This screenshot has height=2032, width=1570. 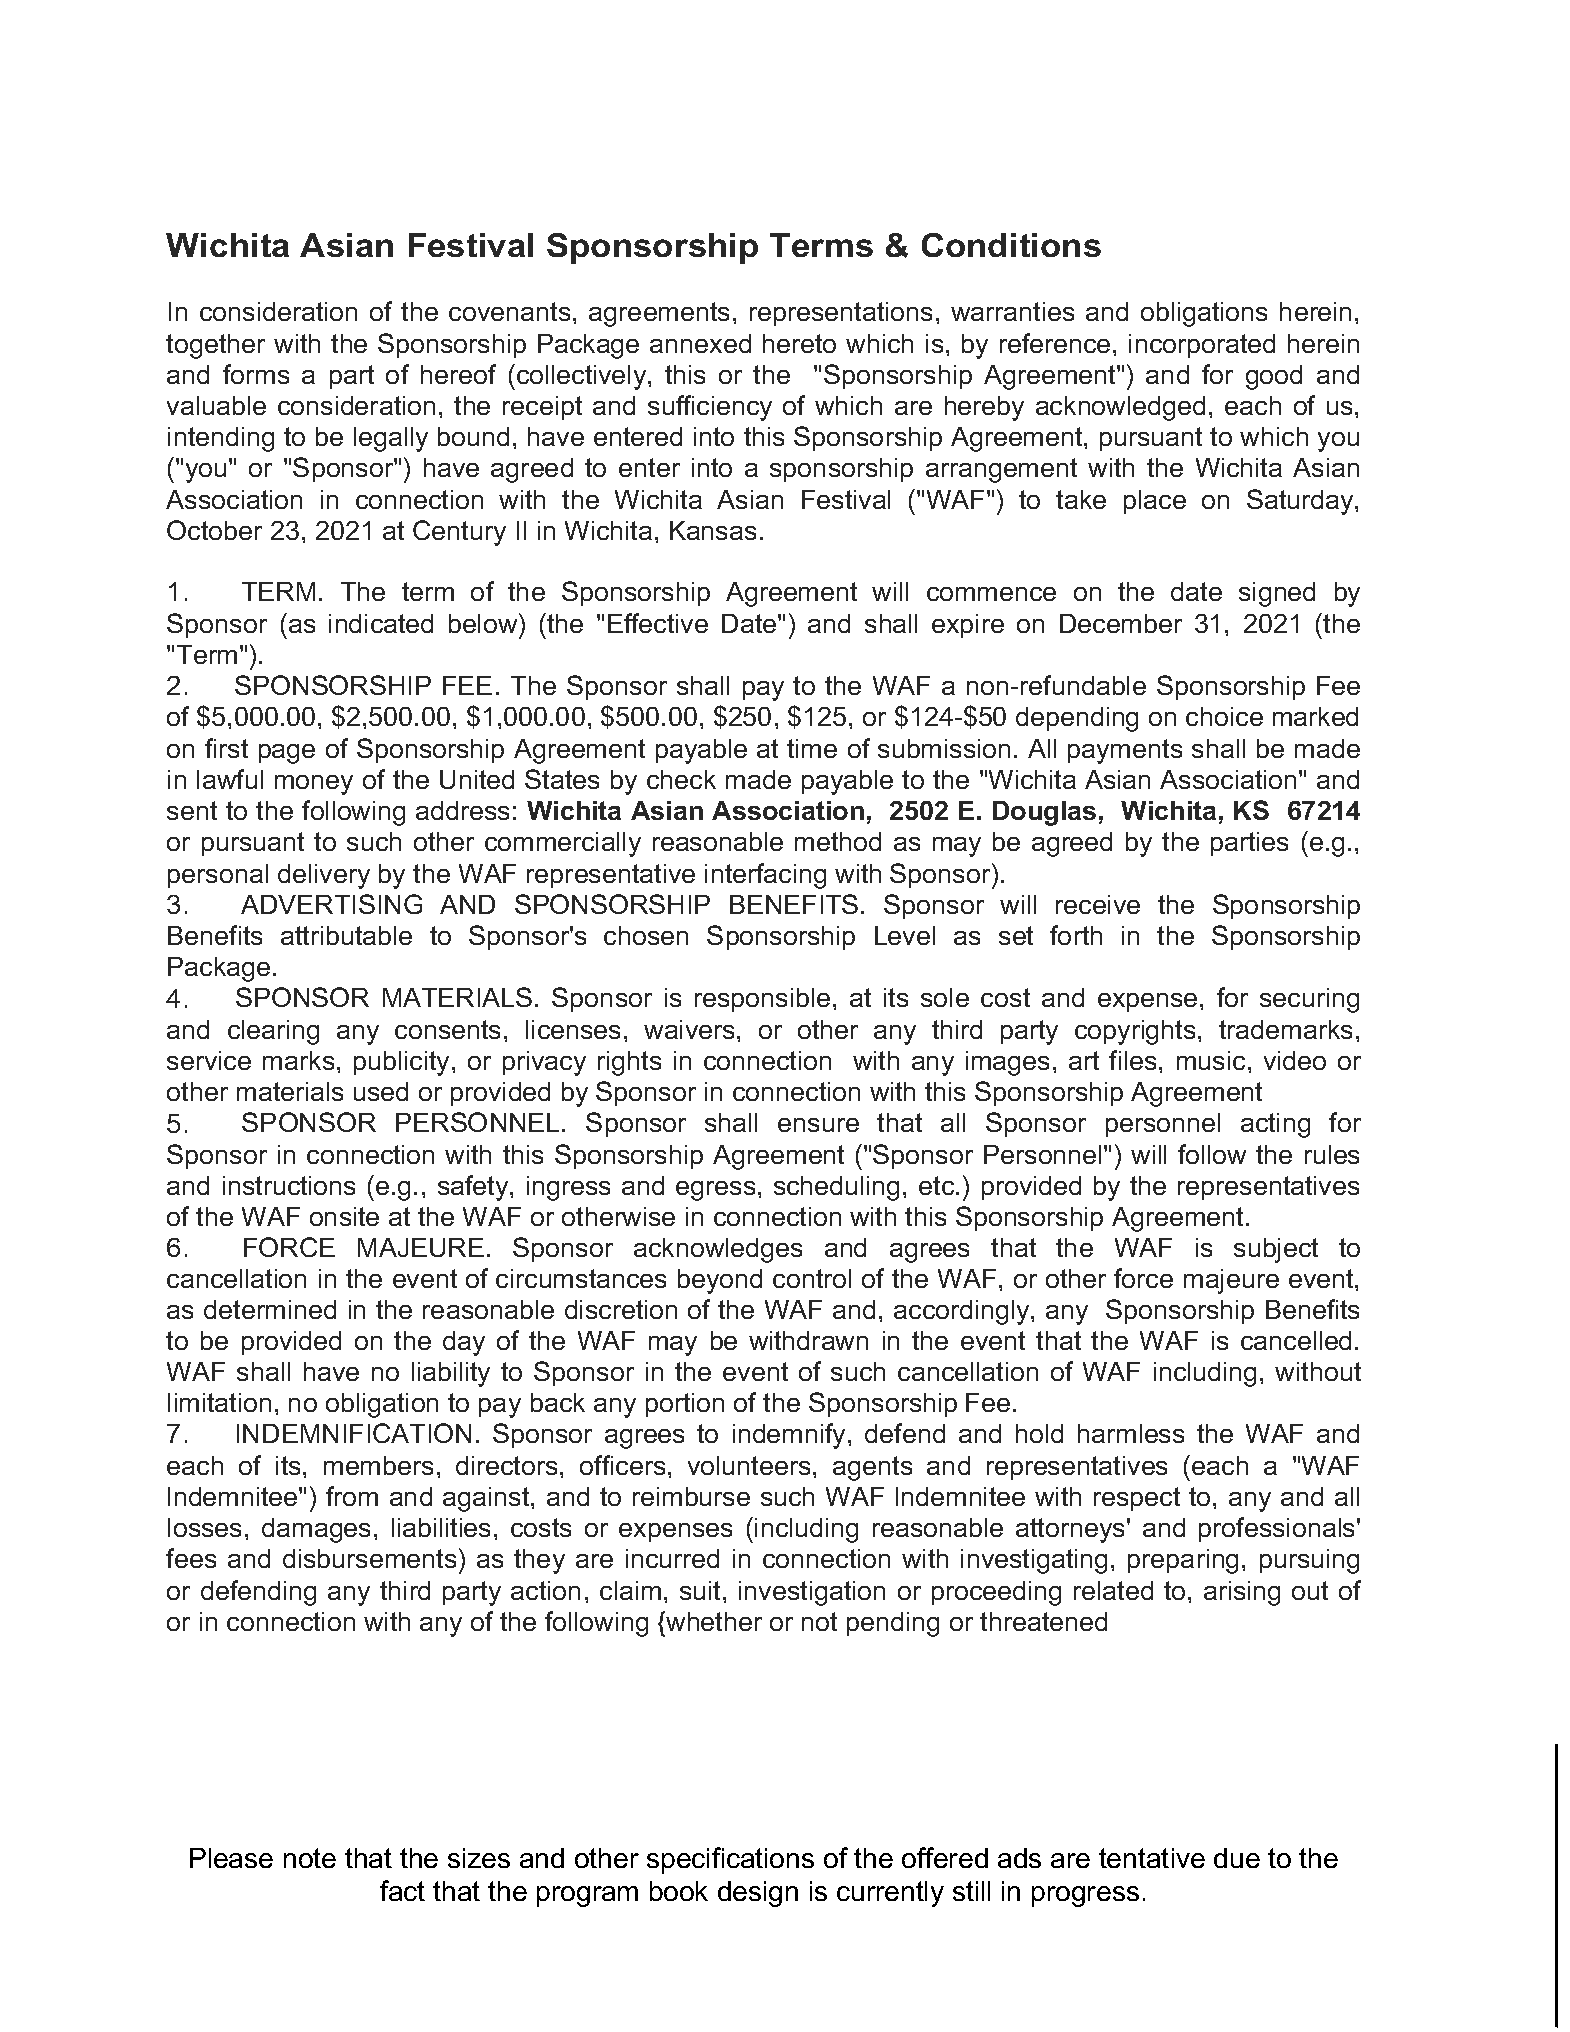 What do you see at coordinates (1125, 751) in the screenshot?
I see `payments` at bounding box center [1125, 751].
